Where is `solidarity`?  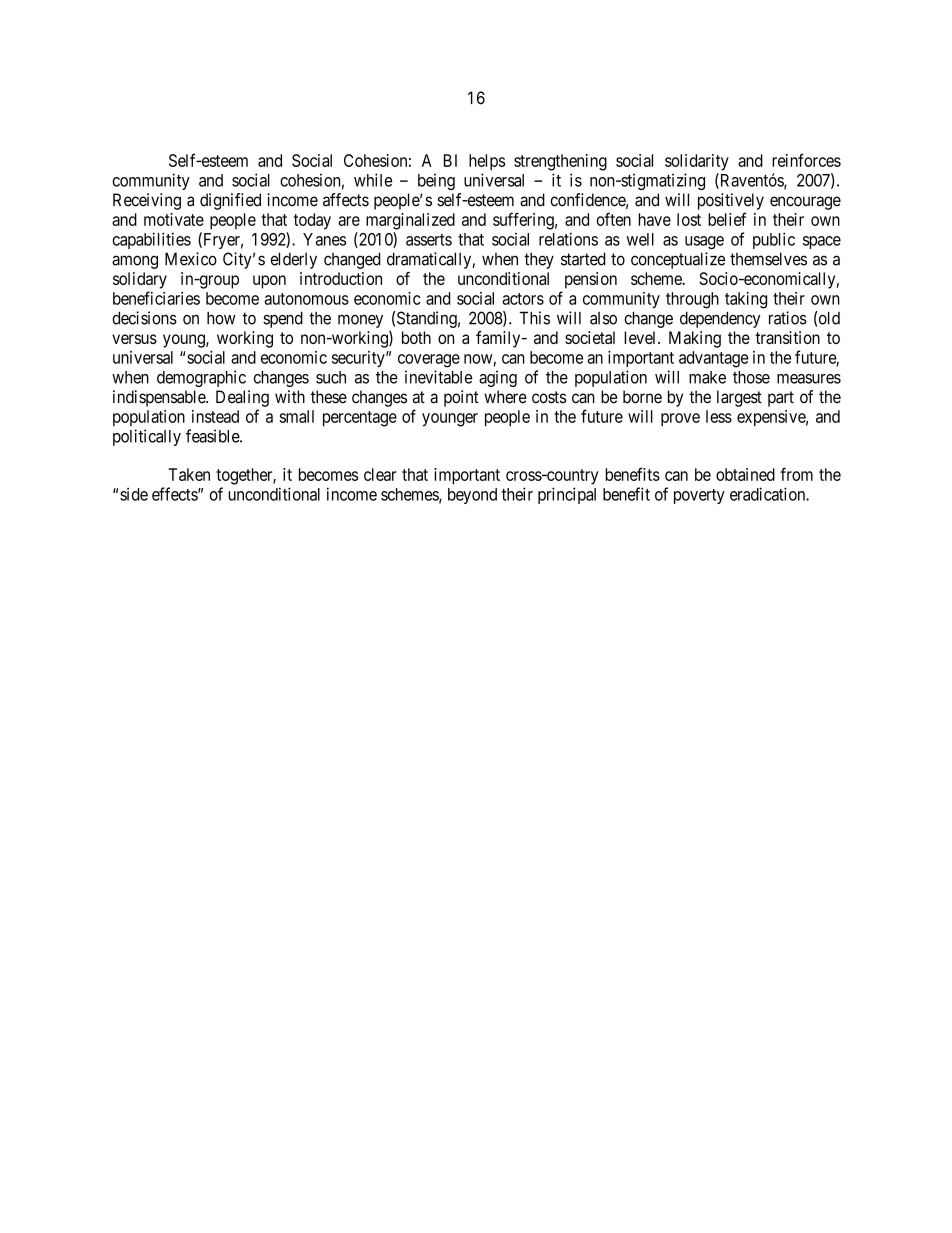 solidarity is located at coordinates (697, 162).
